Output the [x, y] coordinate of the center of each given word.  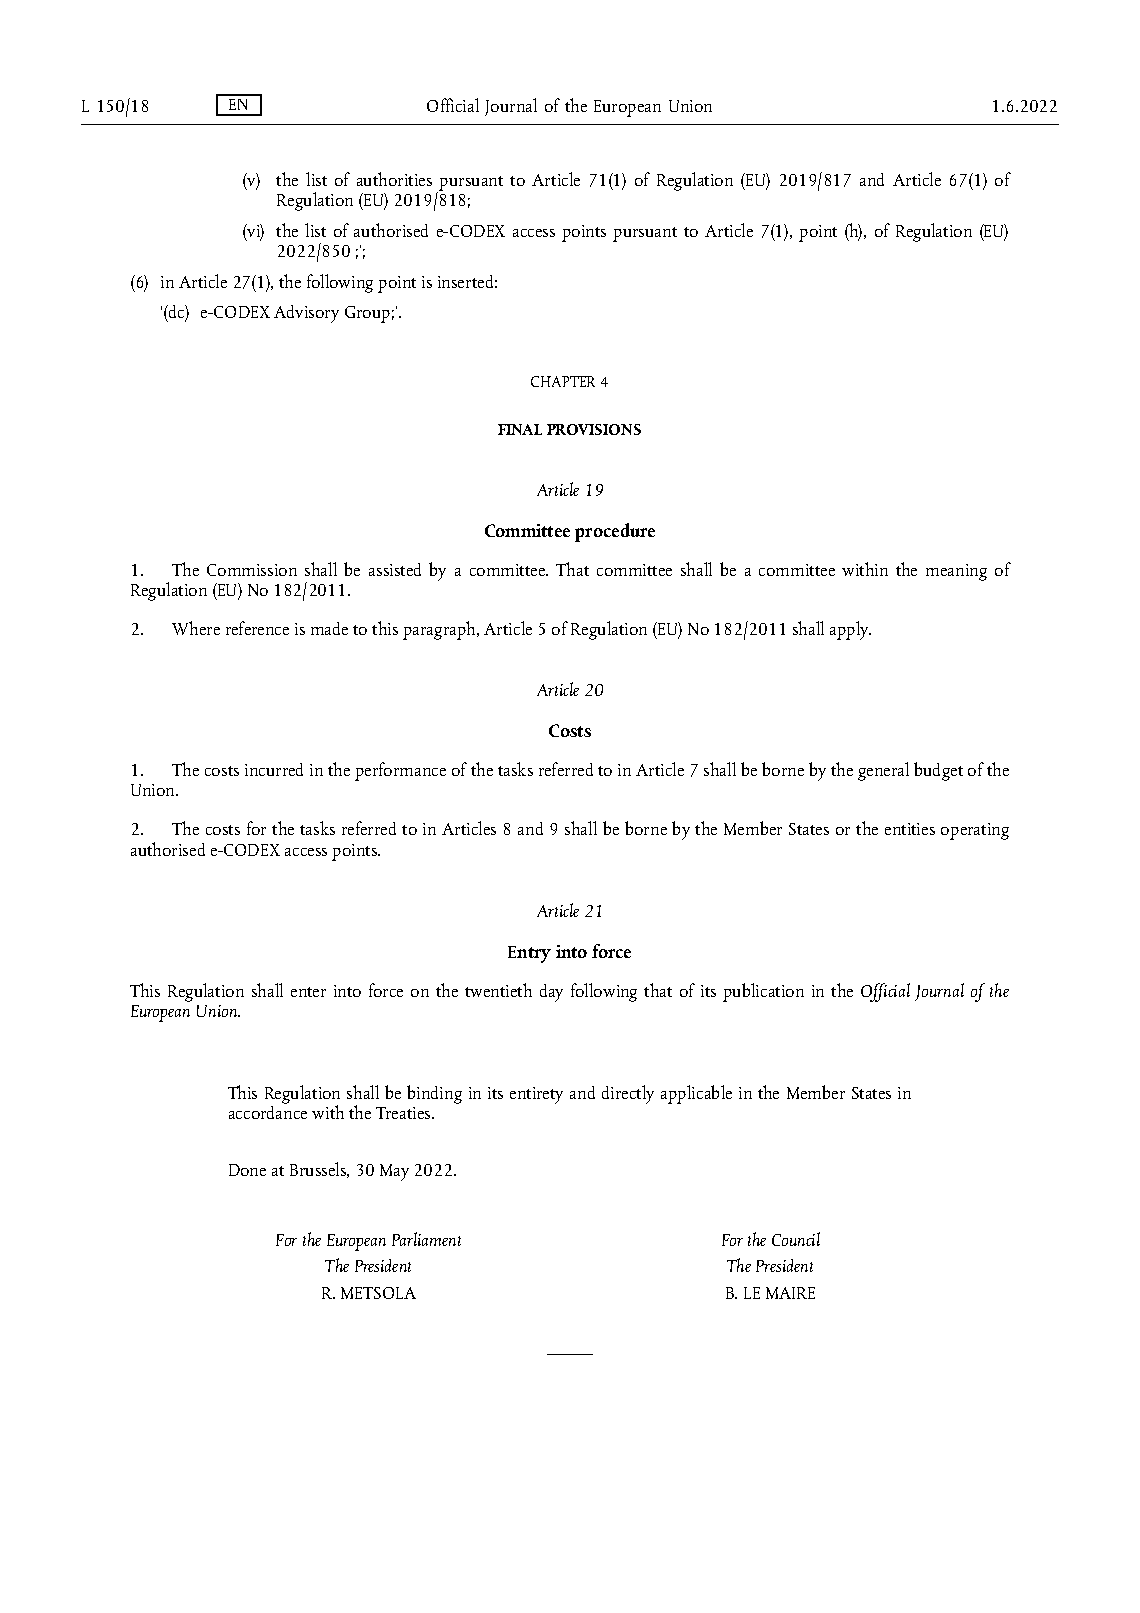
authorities [394, 179]
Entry [529, 954]
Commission [252, 570]
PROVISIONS [594, 429]
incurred [274, 769]
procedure [615, 532]
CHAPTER [563, 381]
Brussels [319, 1170]
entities [910, 829]
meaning [956, 572]
